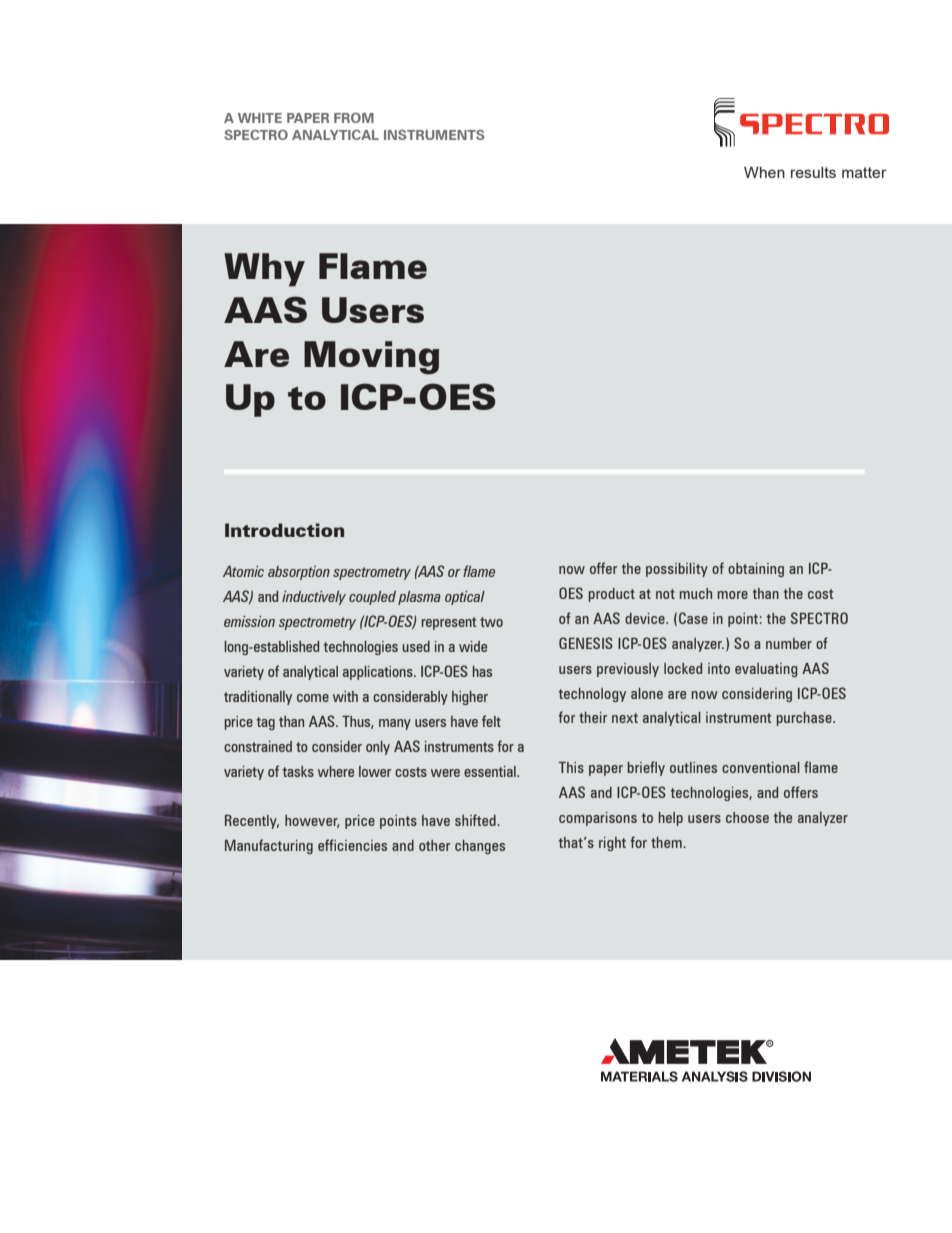 The width and height of the image is (952, 1233). I want to click on obtaining, so click(756, 570).
